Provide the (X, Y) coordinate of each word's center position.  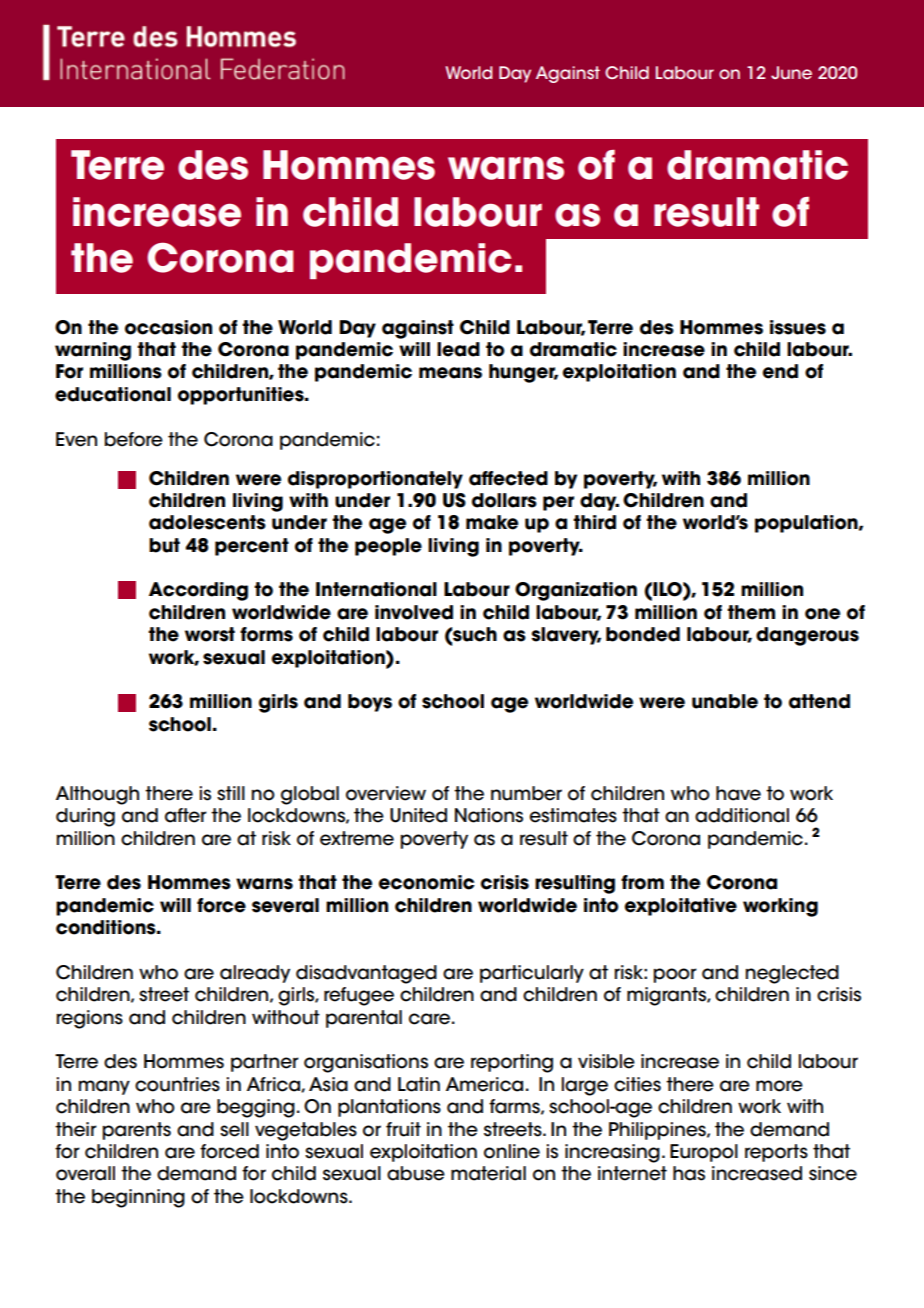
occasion (168, 327)
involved (414, 612)
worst (210, 634)
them (751, 612)
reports (776, 1153)
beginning (138, 1198)
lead (458, 349)
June (791, 73)
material (488, 1173)
